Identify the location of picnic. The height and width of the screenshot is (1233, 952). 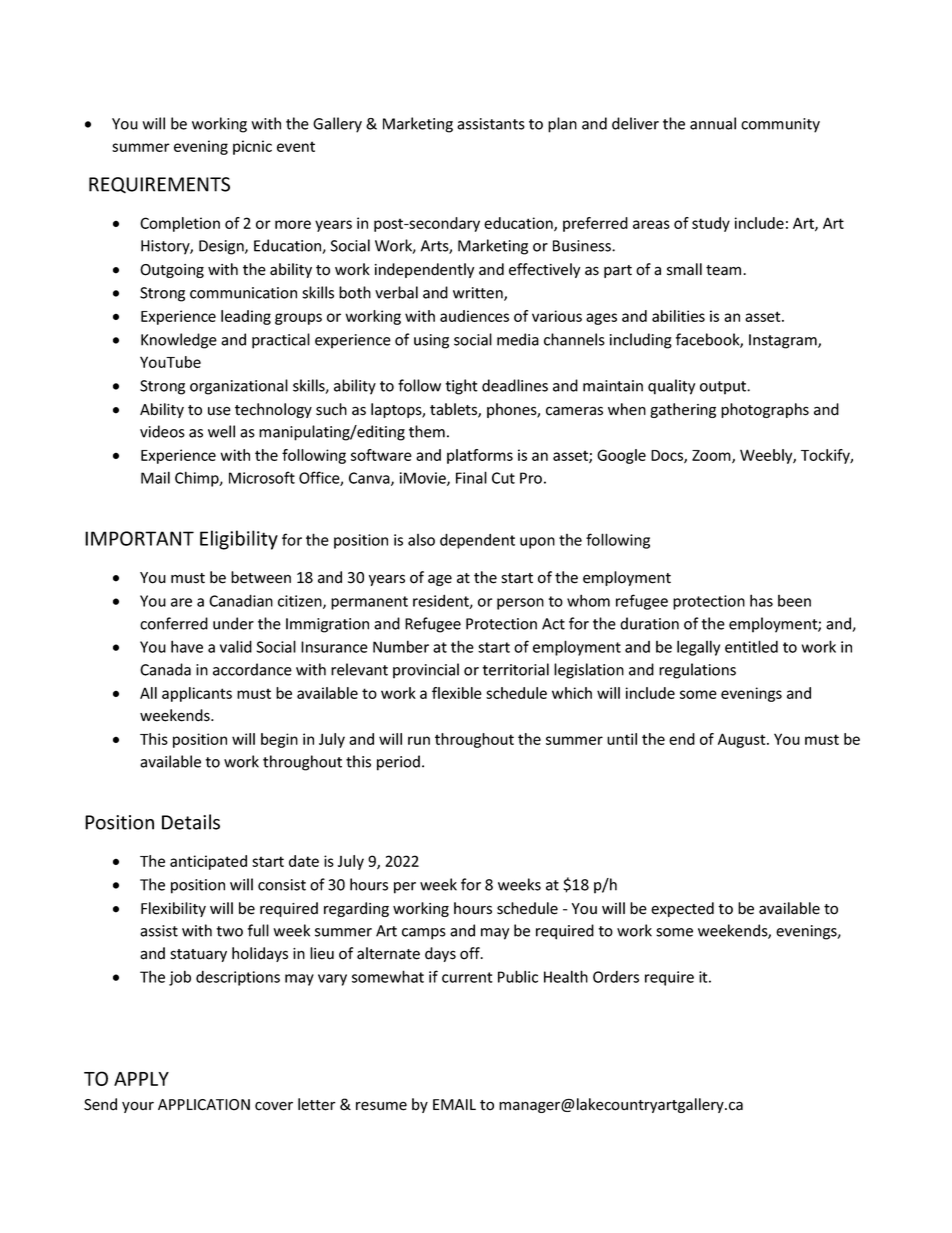
(252, 147).
